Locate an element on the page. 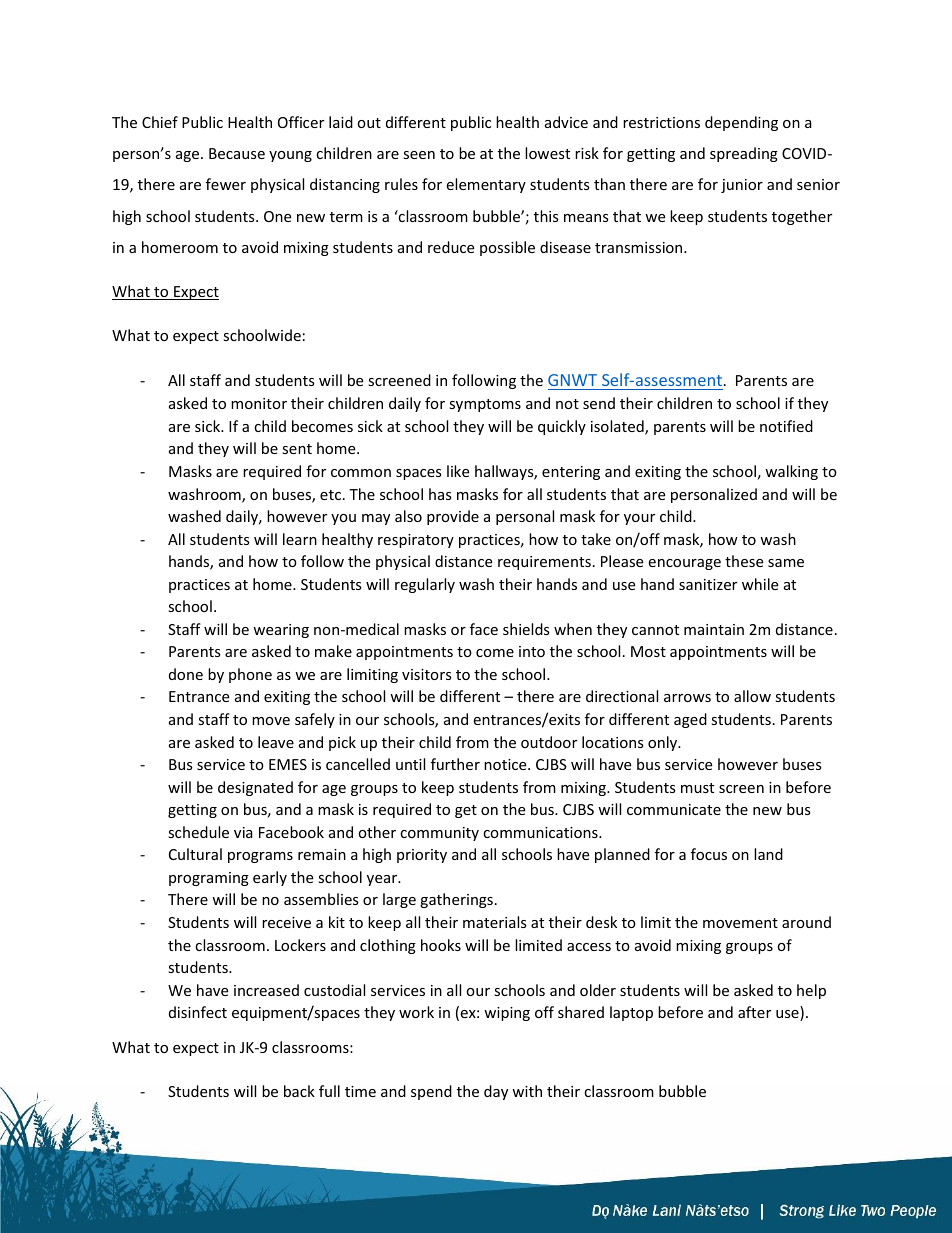  elementary is located at coordinates (486, 185).
